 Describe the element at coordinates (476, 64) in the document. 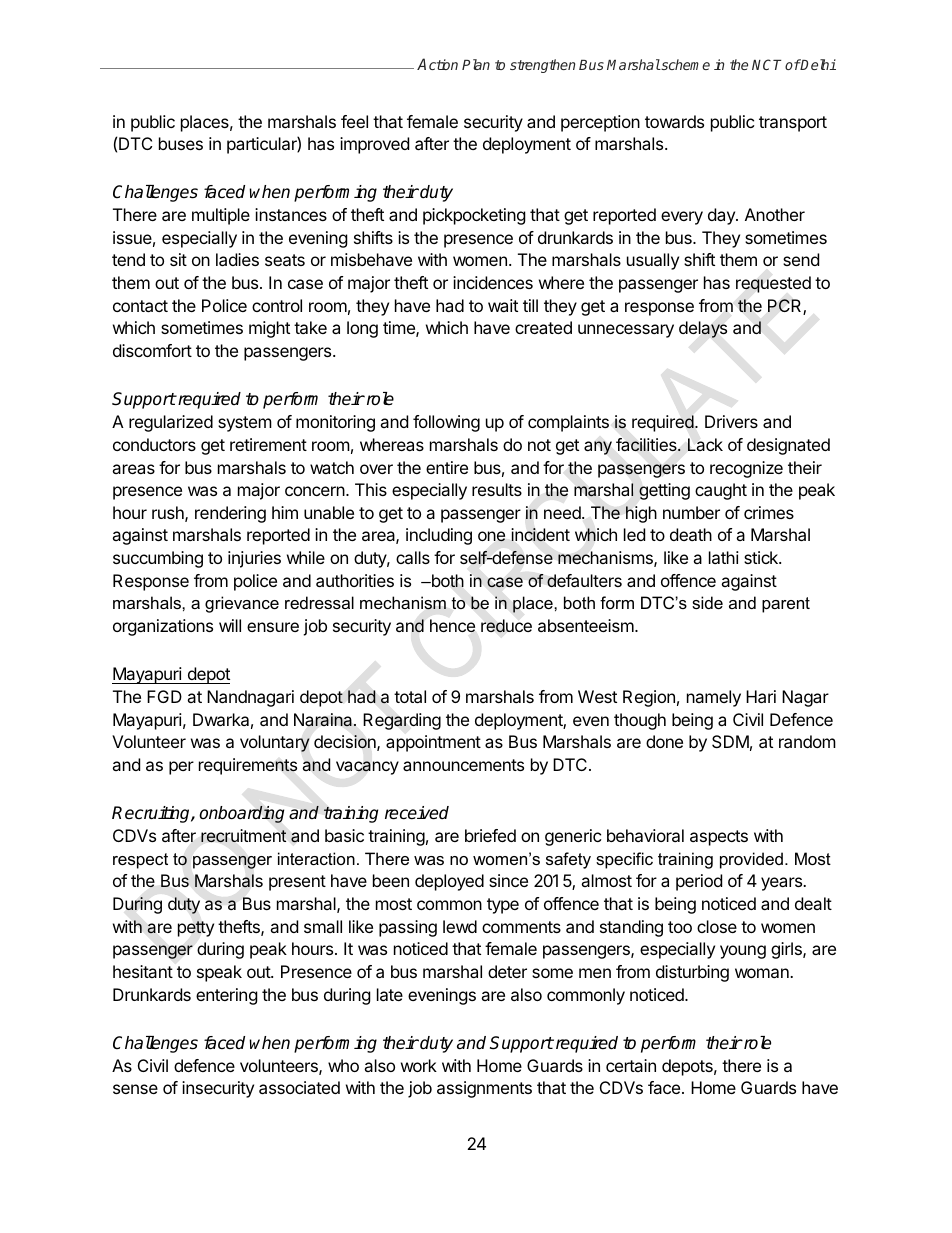

I see `Plan` at that location.
